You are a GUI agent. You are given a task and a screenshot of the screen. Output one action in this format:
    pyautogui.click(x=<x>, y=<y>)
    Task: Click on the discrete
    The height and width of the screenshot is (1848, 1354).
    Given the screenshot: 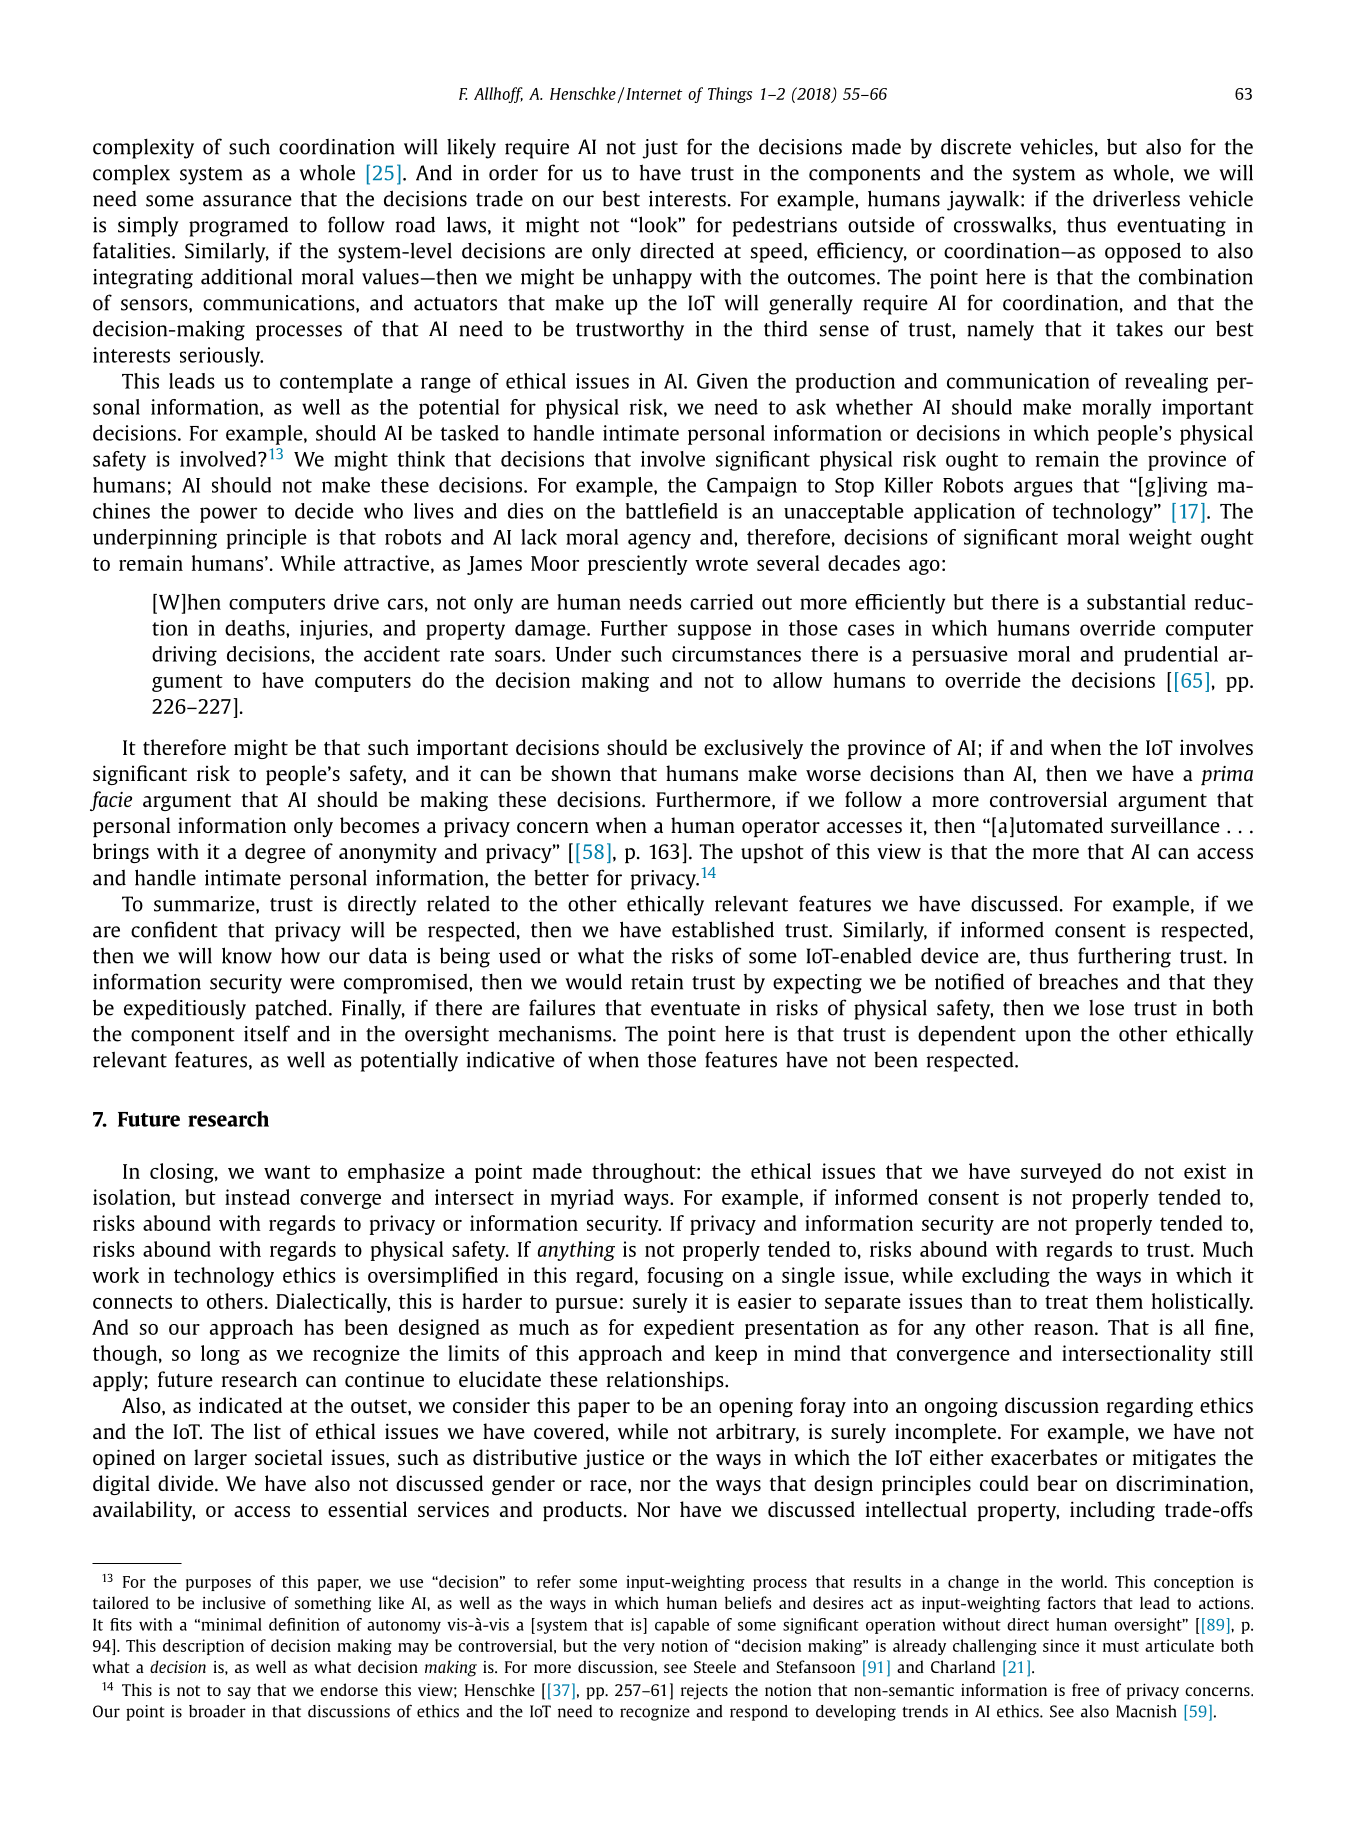 What is the action you would take?
    pyautogui.click(x=976, y=146)
